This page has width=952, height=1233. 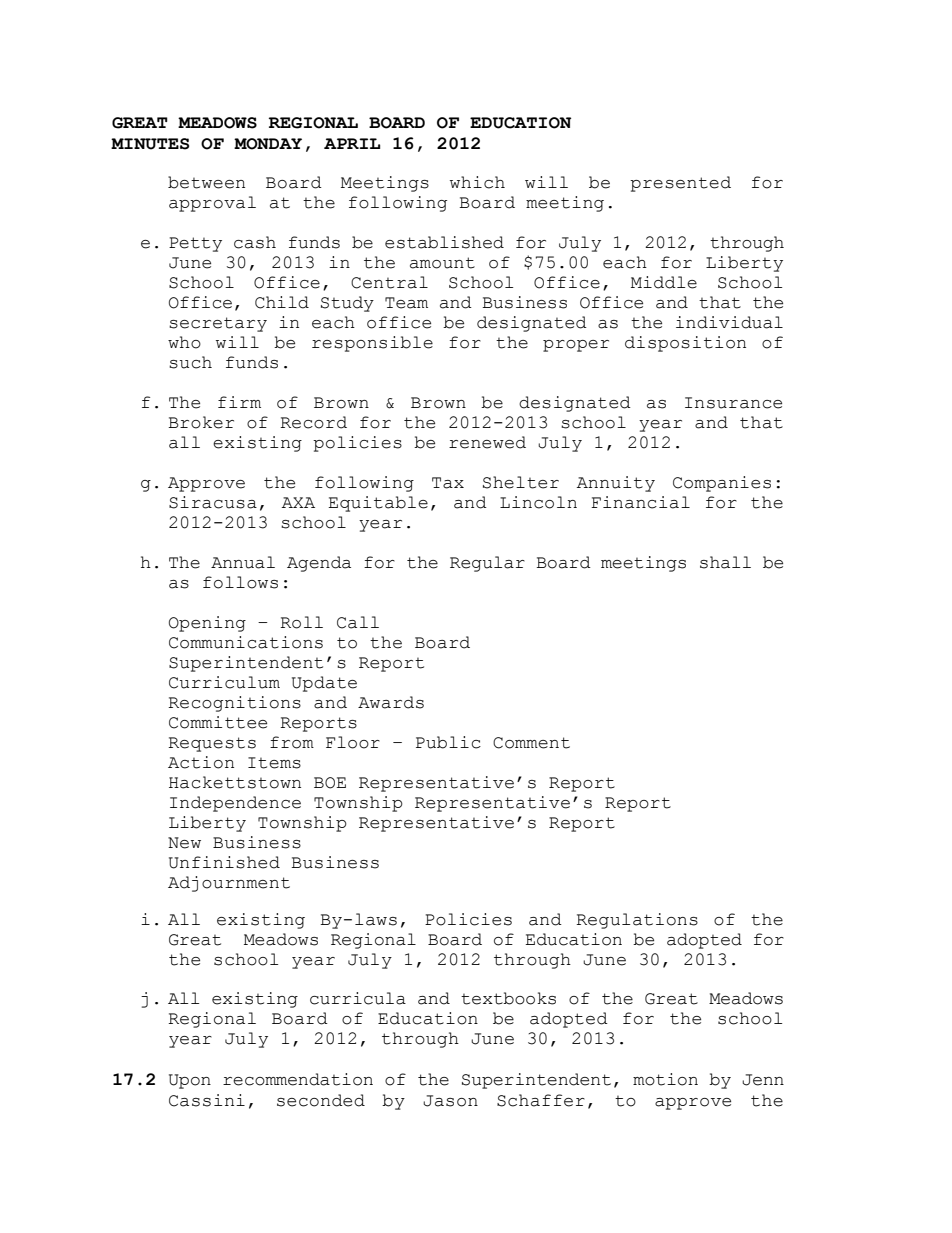 I want to click on Regulations, so click(x=637, y=921).
